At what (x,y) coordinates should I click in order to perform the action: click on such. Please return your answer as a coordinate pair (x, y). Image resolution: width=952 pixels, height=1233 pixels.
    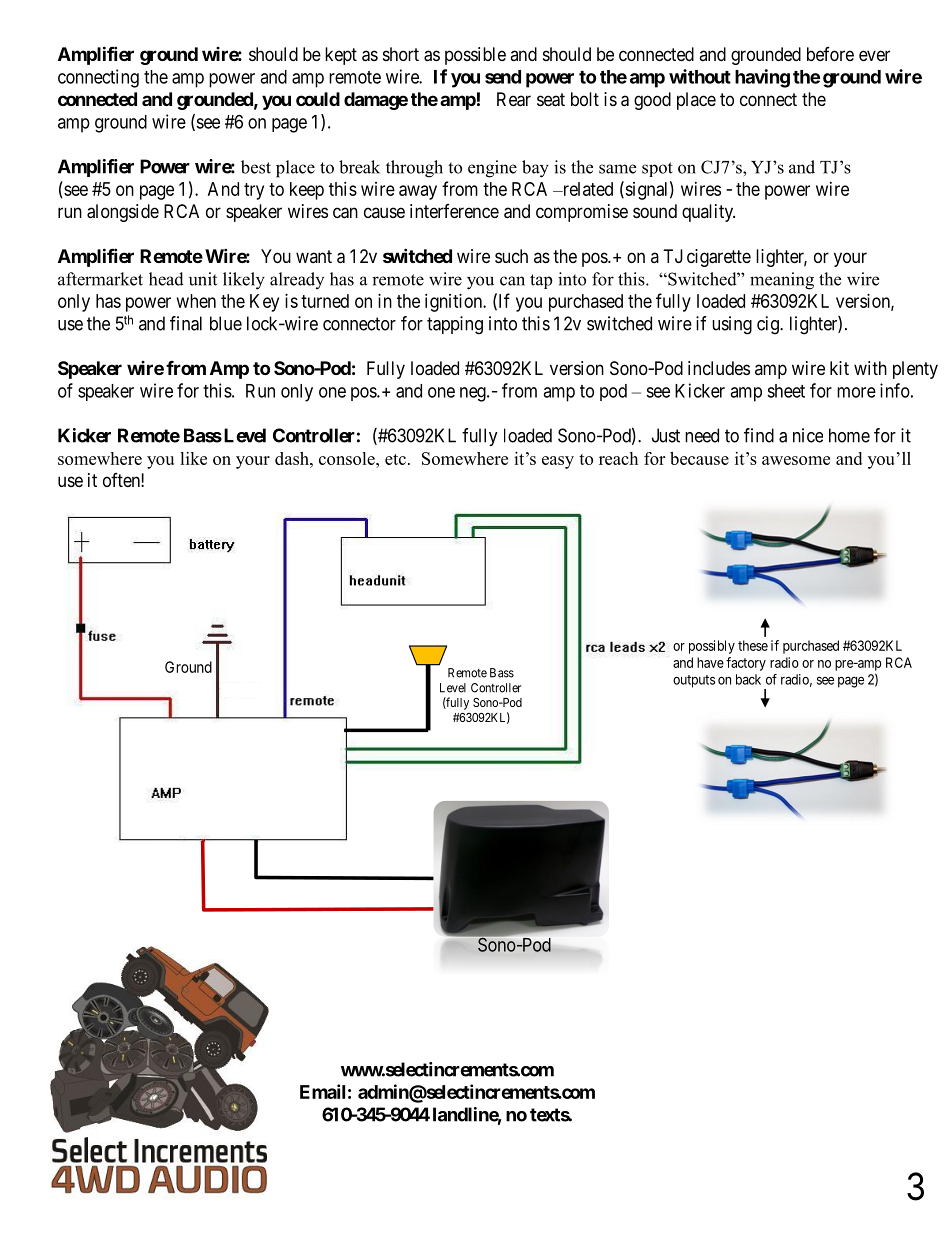
    Looking at the image, I should click on (511, 256).
